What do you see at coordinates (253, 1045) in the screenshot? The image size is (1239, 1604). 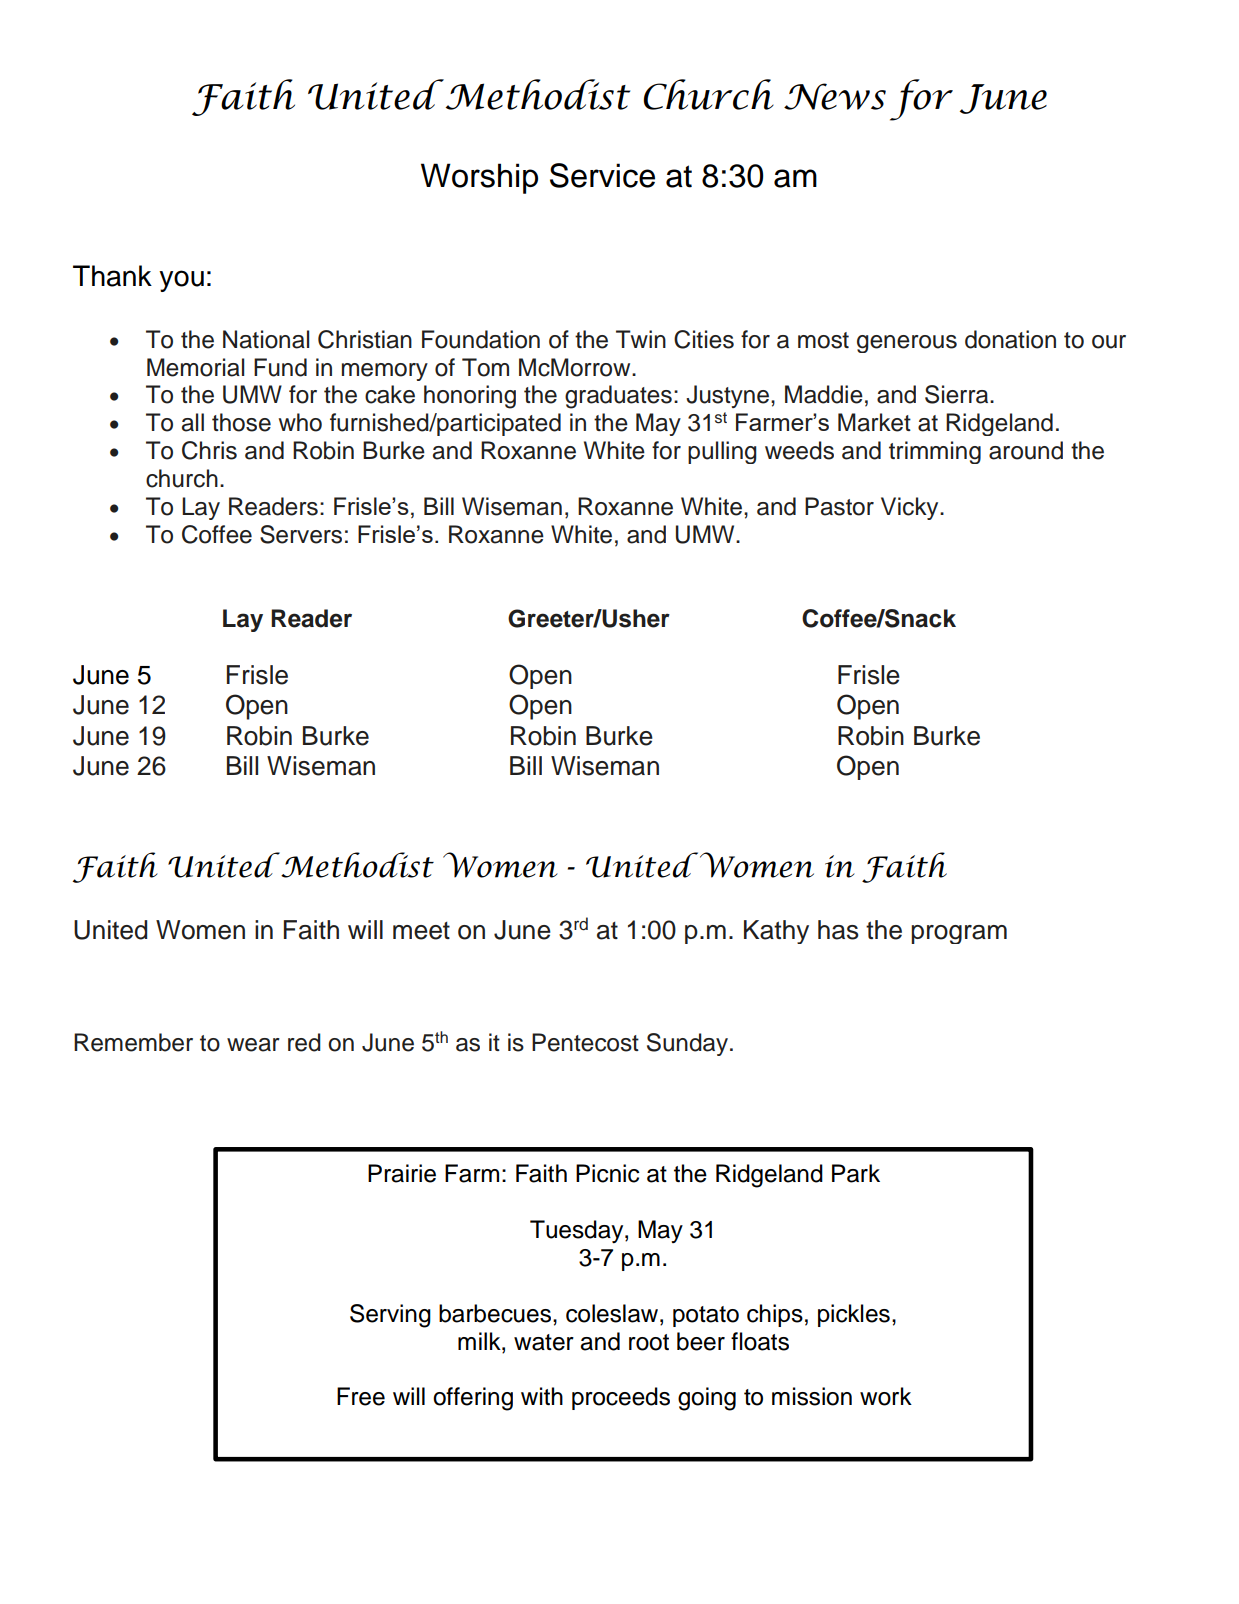 I see `wear` at bounding box center [253, 1045].
